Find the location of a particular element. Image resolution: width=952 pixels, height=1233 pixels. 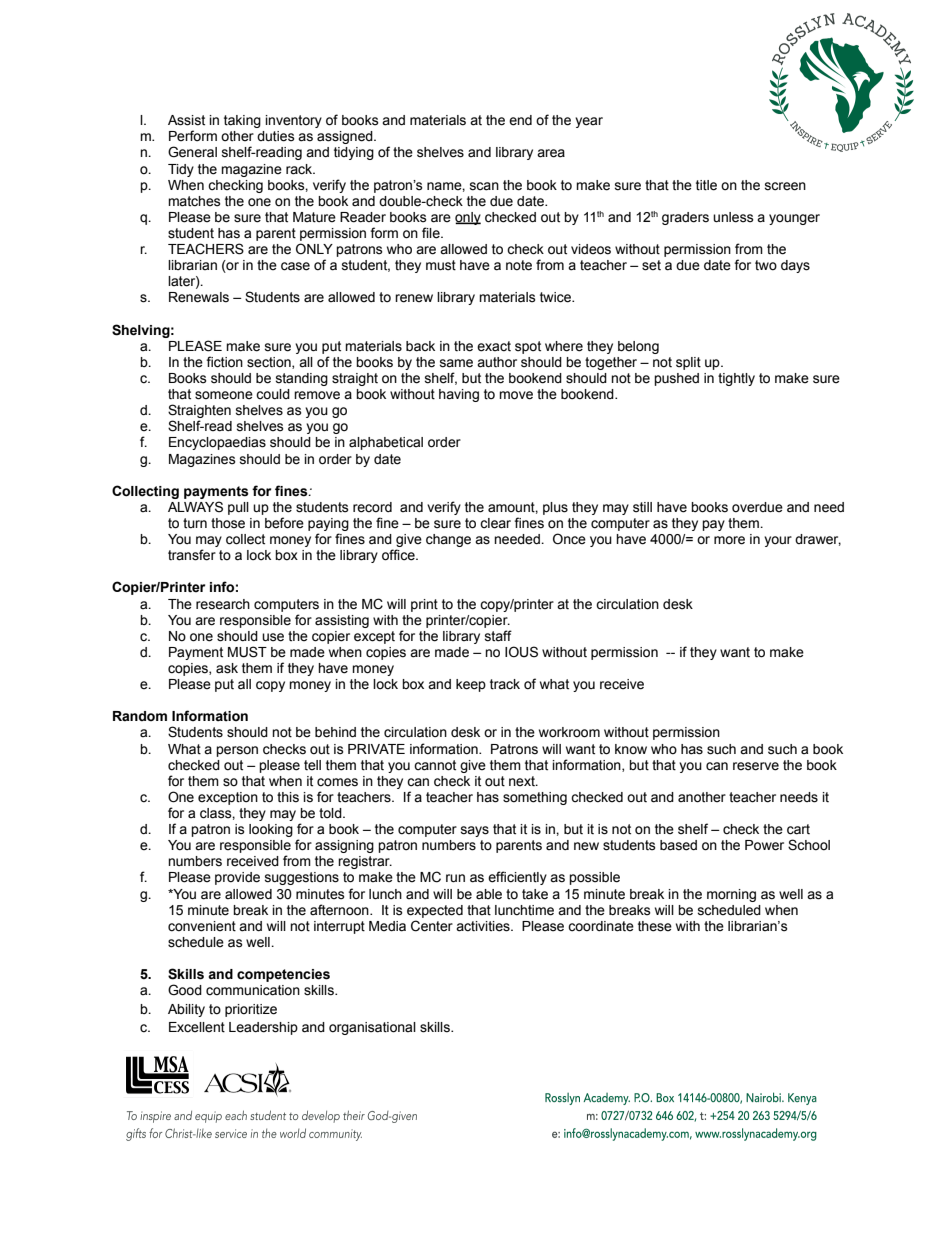

prioritize is located at coordinates (251, 1010).
